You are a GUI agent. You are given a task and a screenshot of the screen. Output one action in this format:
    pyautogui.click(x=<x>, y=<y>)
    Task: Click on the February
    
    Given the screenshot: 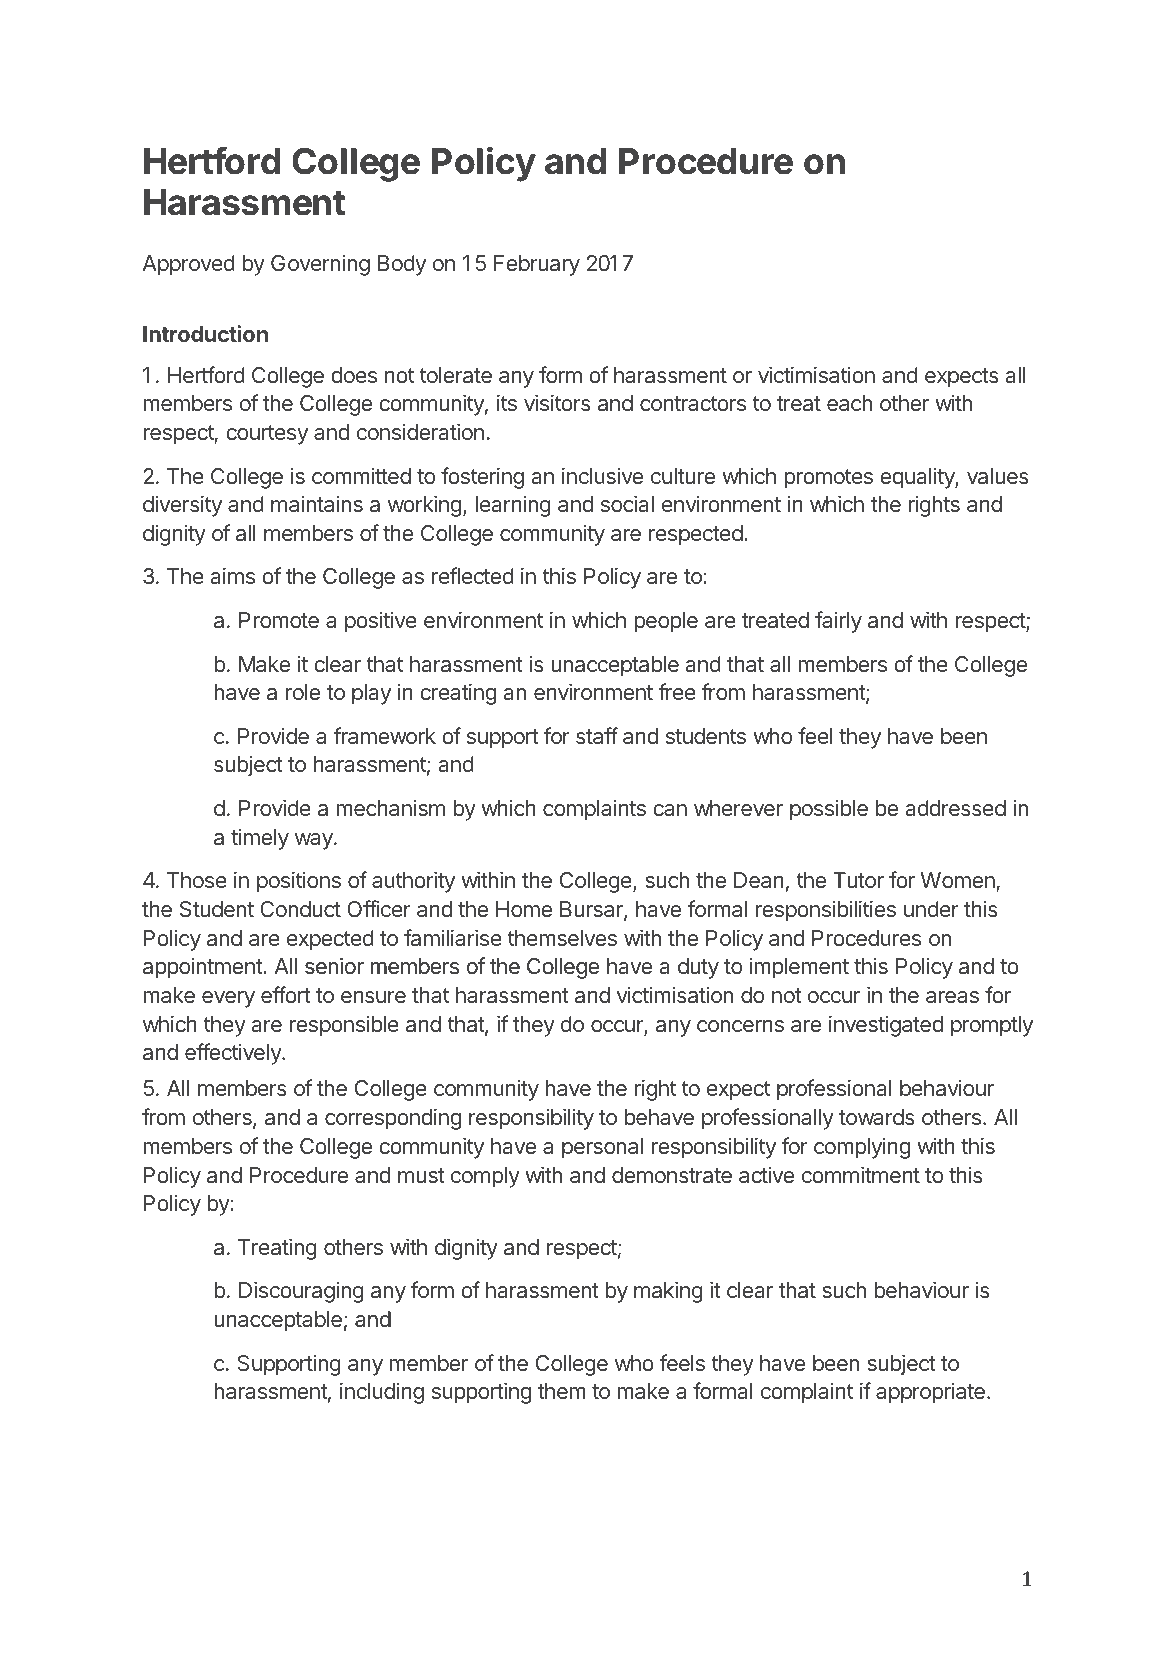 What is the action you would take?
    pyautogui.click(x=537, y=265)
